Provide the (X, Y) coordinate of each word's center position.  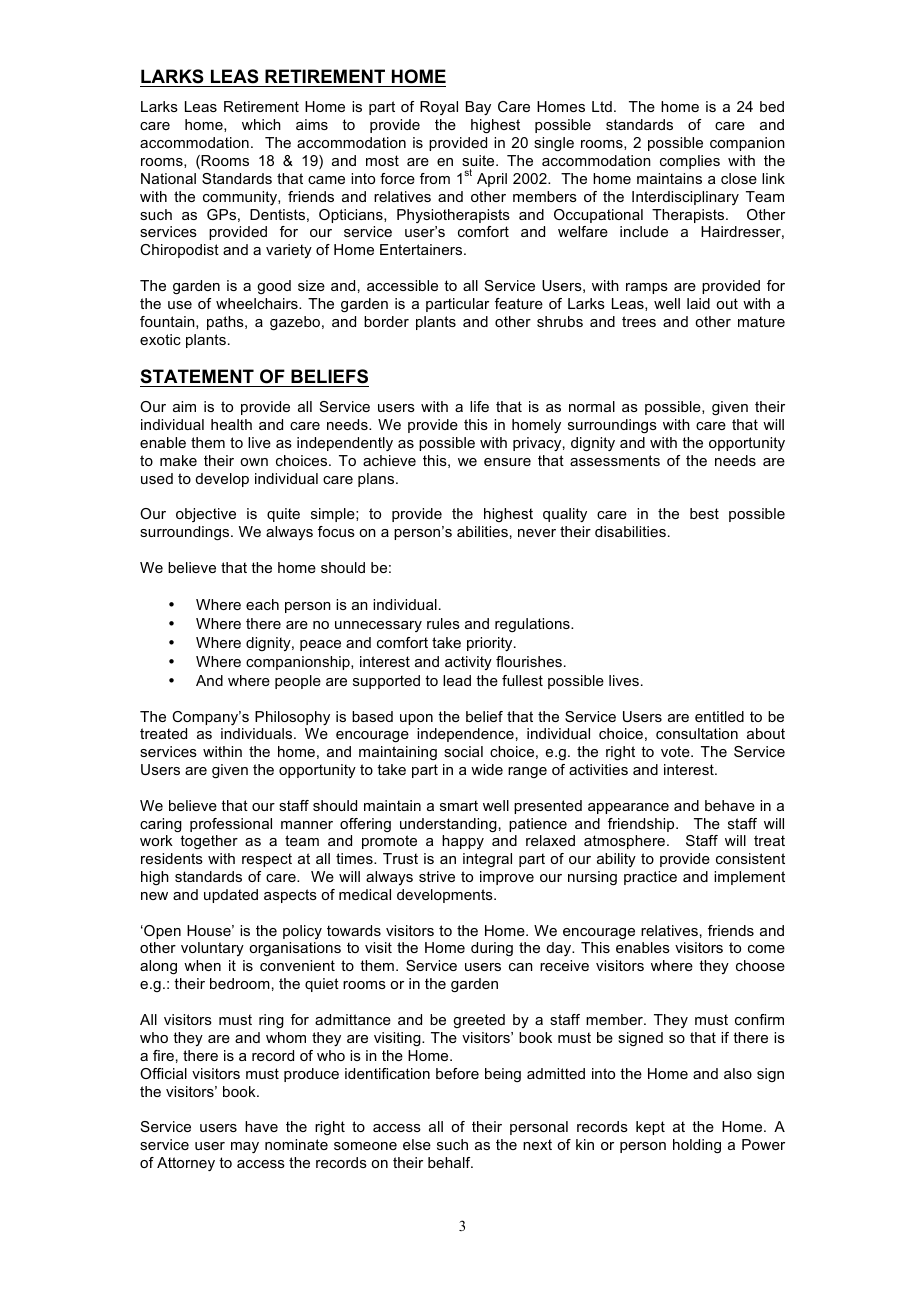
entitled (719, 716)
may (245, 1147)
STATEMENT (198, 378)
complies (690, 162)
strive (437, 876)
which (261, 124)
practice (650, 878)
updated (231, 896)
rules (443, 623)
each (262, 604)
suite (479, 160)
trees (639, 321)
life (479, 406)
